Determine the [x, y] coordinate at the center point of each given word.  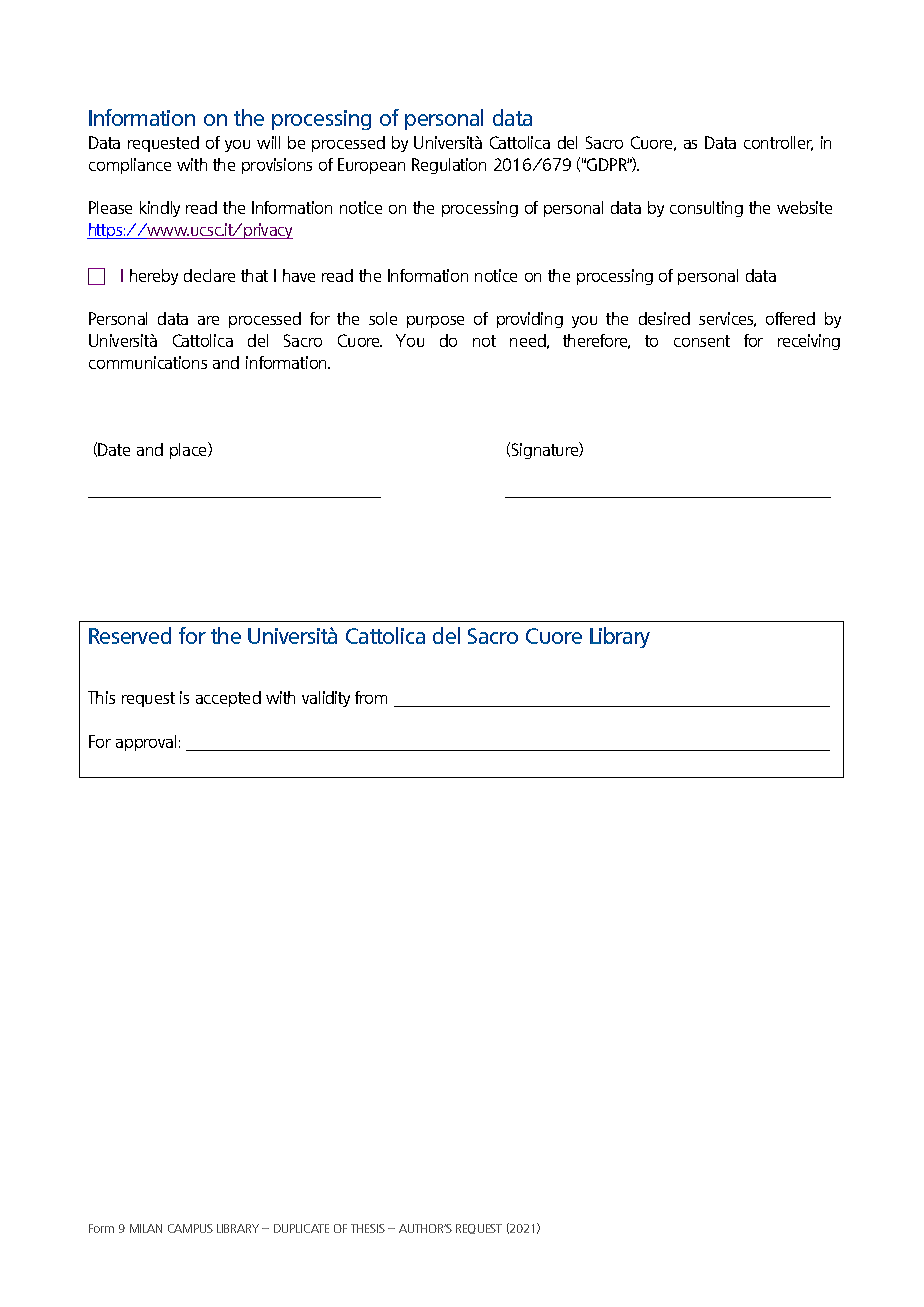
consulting [706, 209]
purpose [435, 322]
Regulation [449, 166]
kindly [160, 209]
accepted [228, 699]
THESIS [368, 1228]
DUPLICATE [301, 1228]
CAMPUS [190, 1228]
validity [326, 699]
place [189, 450]
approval [146, 743]
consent [702, 341]
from [371, 697]
